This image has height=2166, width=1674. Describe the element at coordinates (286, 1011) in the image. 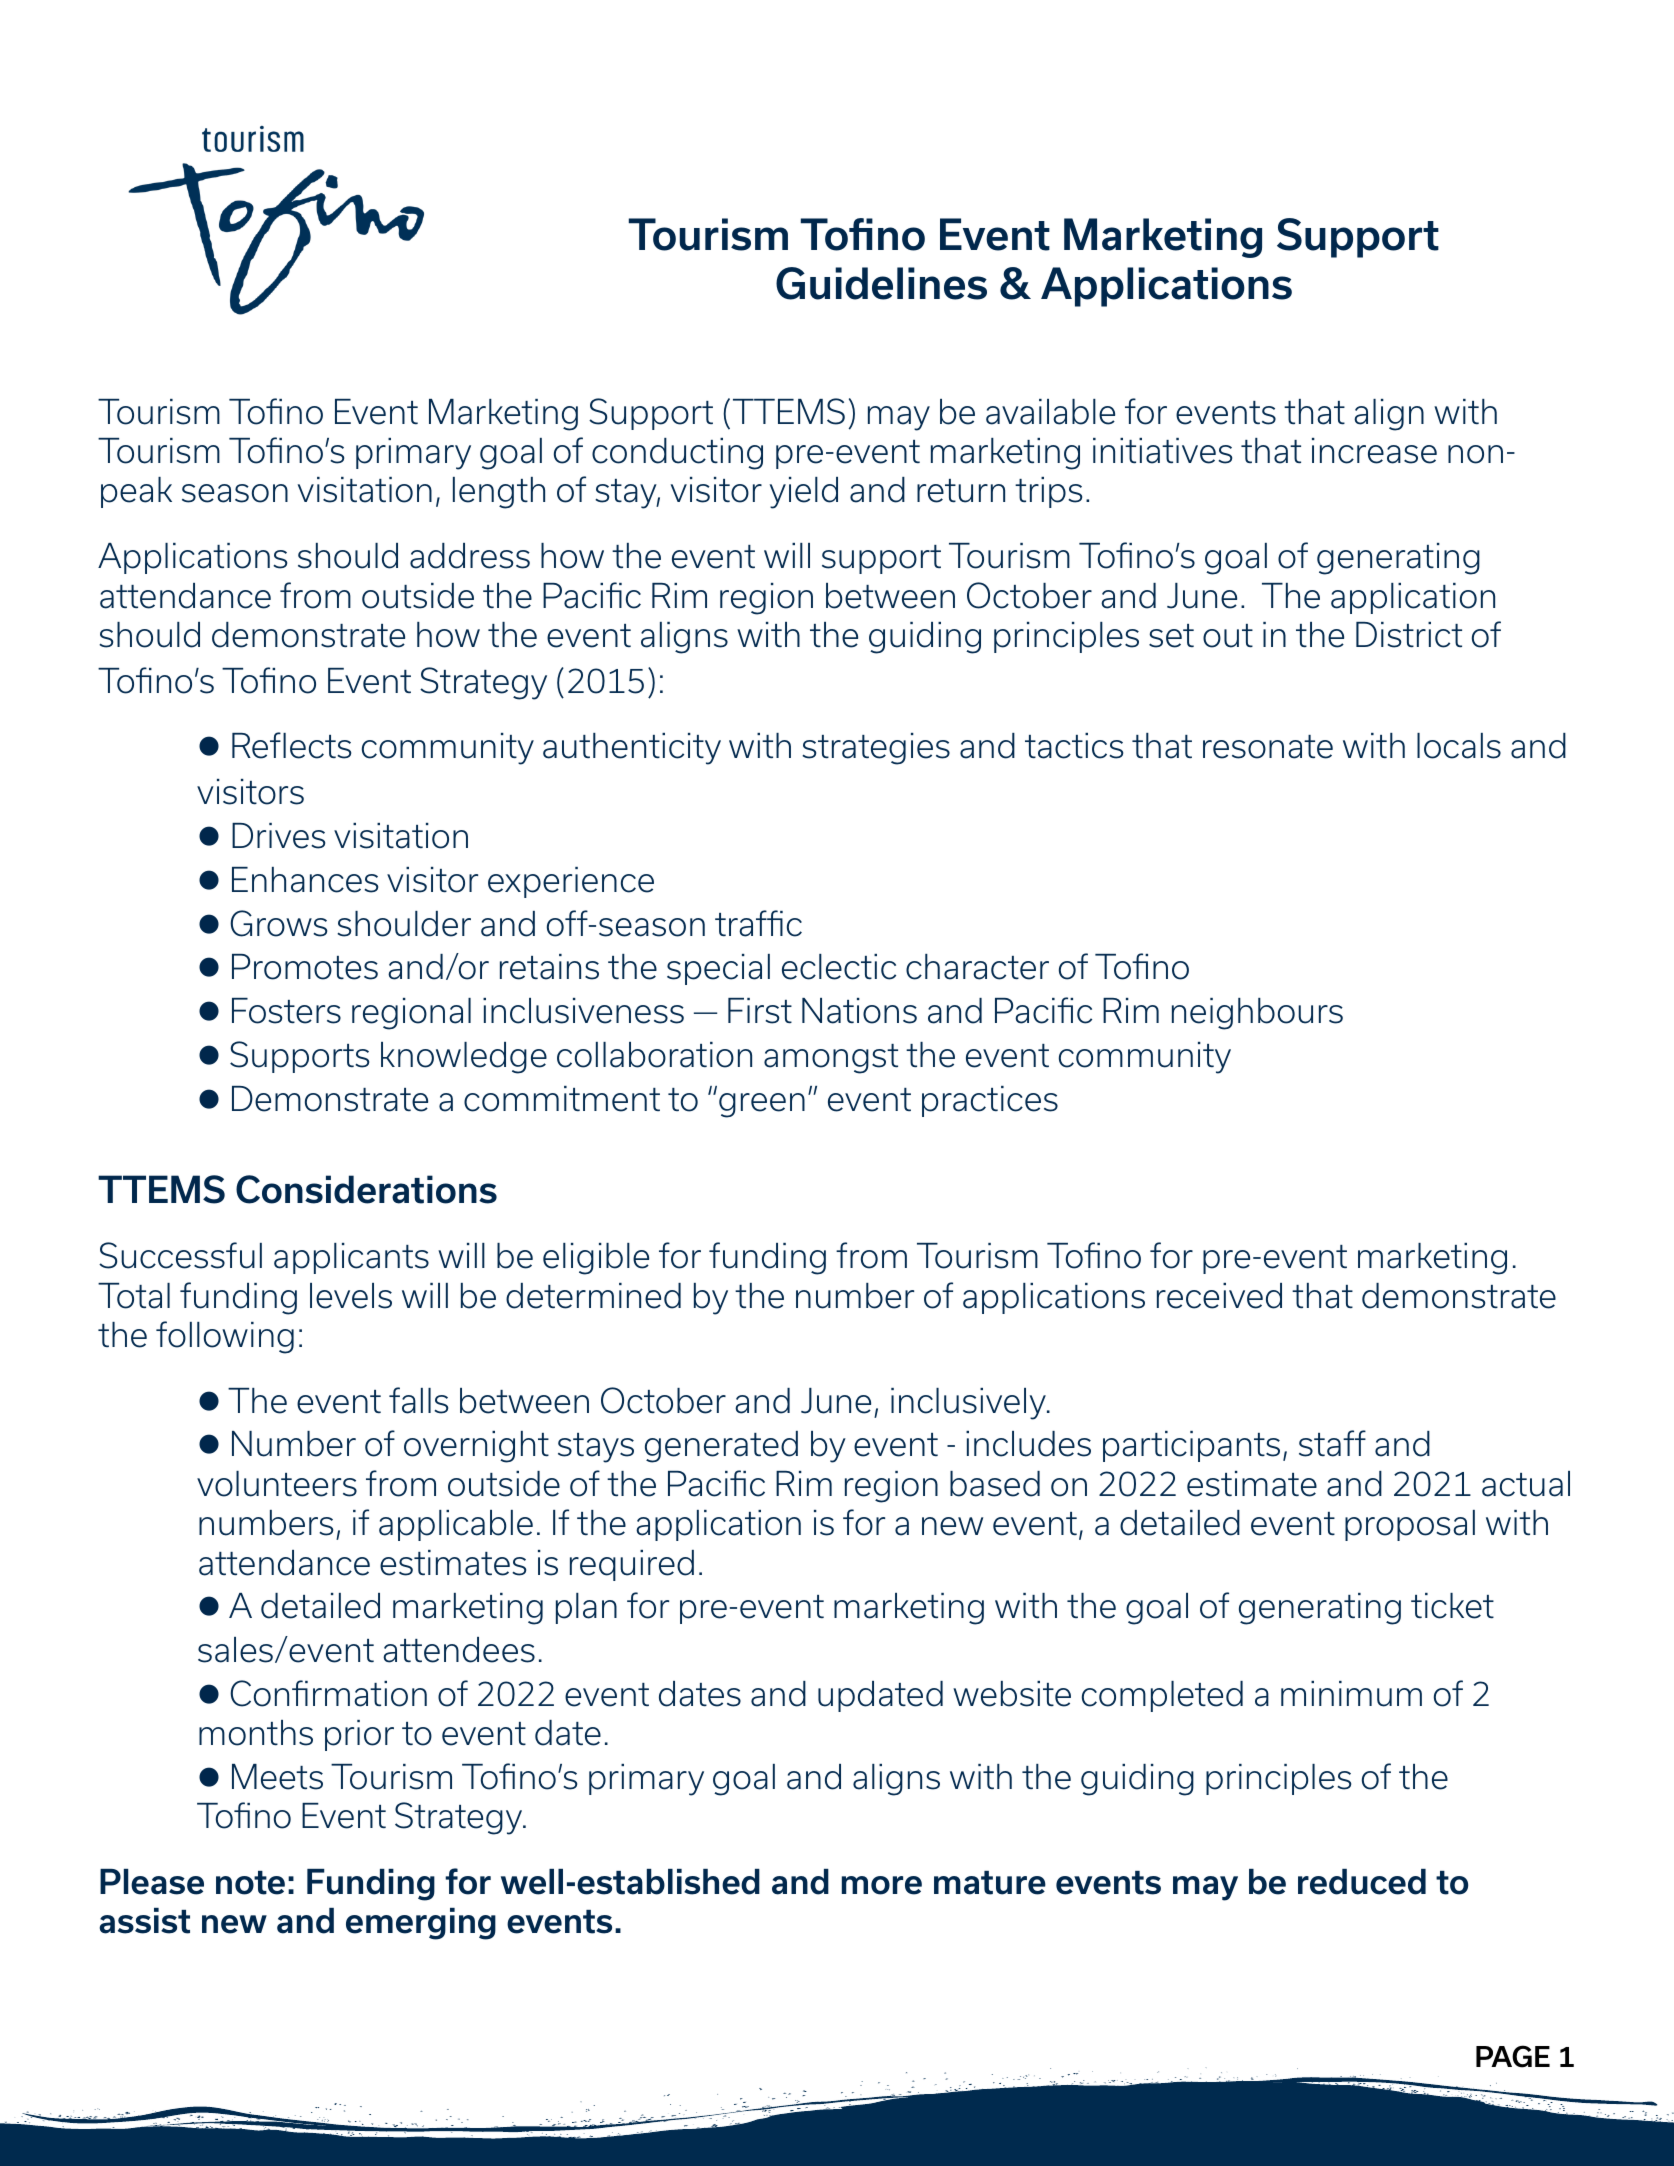

I see `Fosters` at that location.
